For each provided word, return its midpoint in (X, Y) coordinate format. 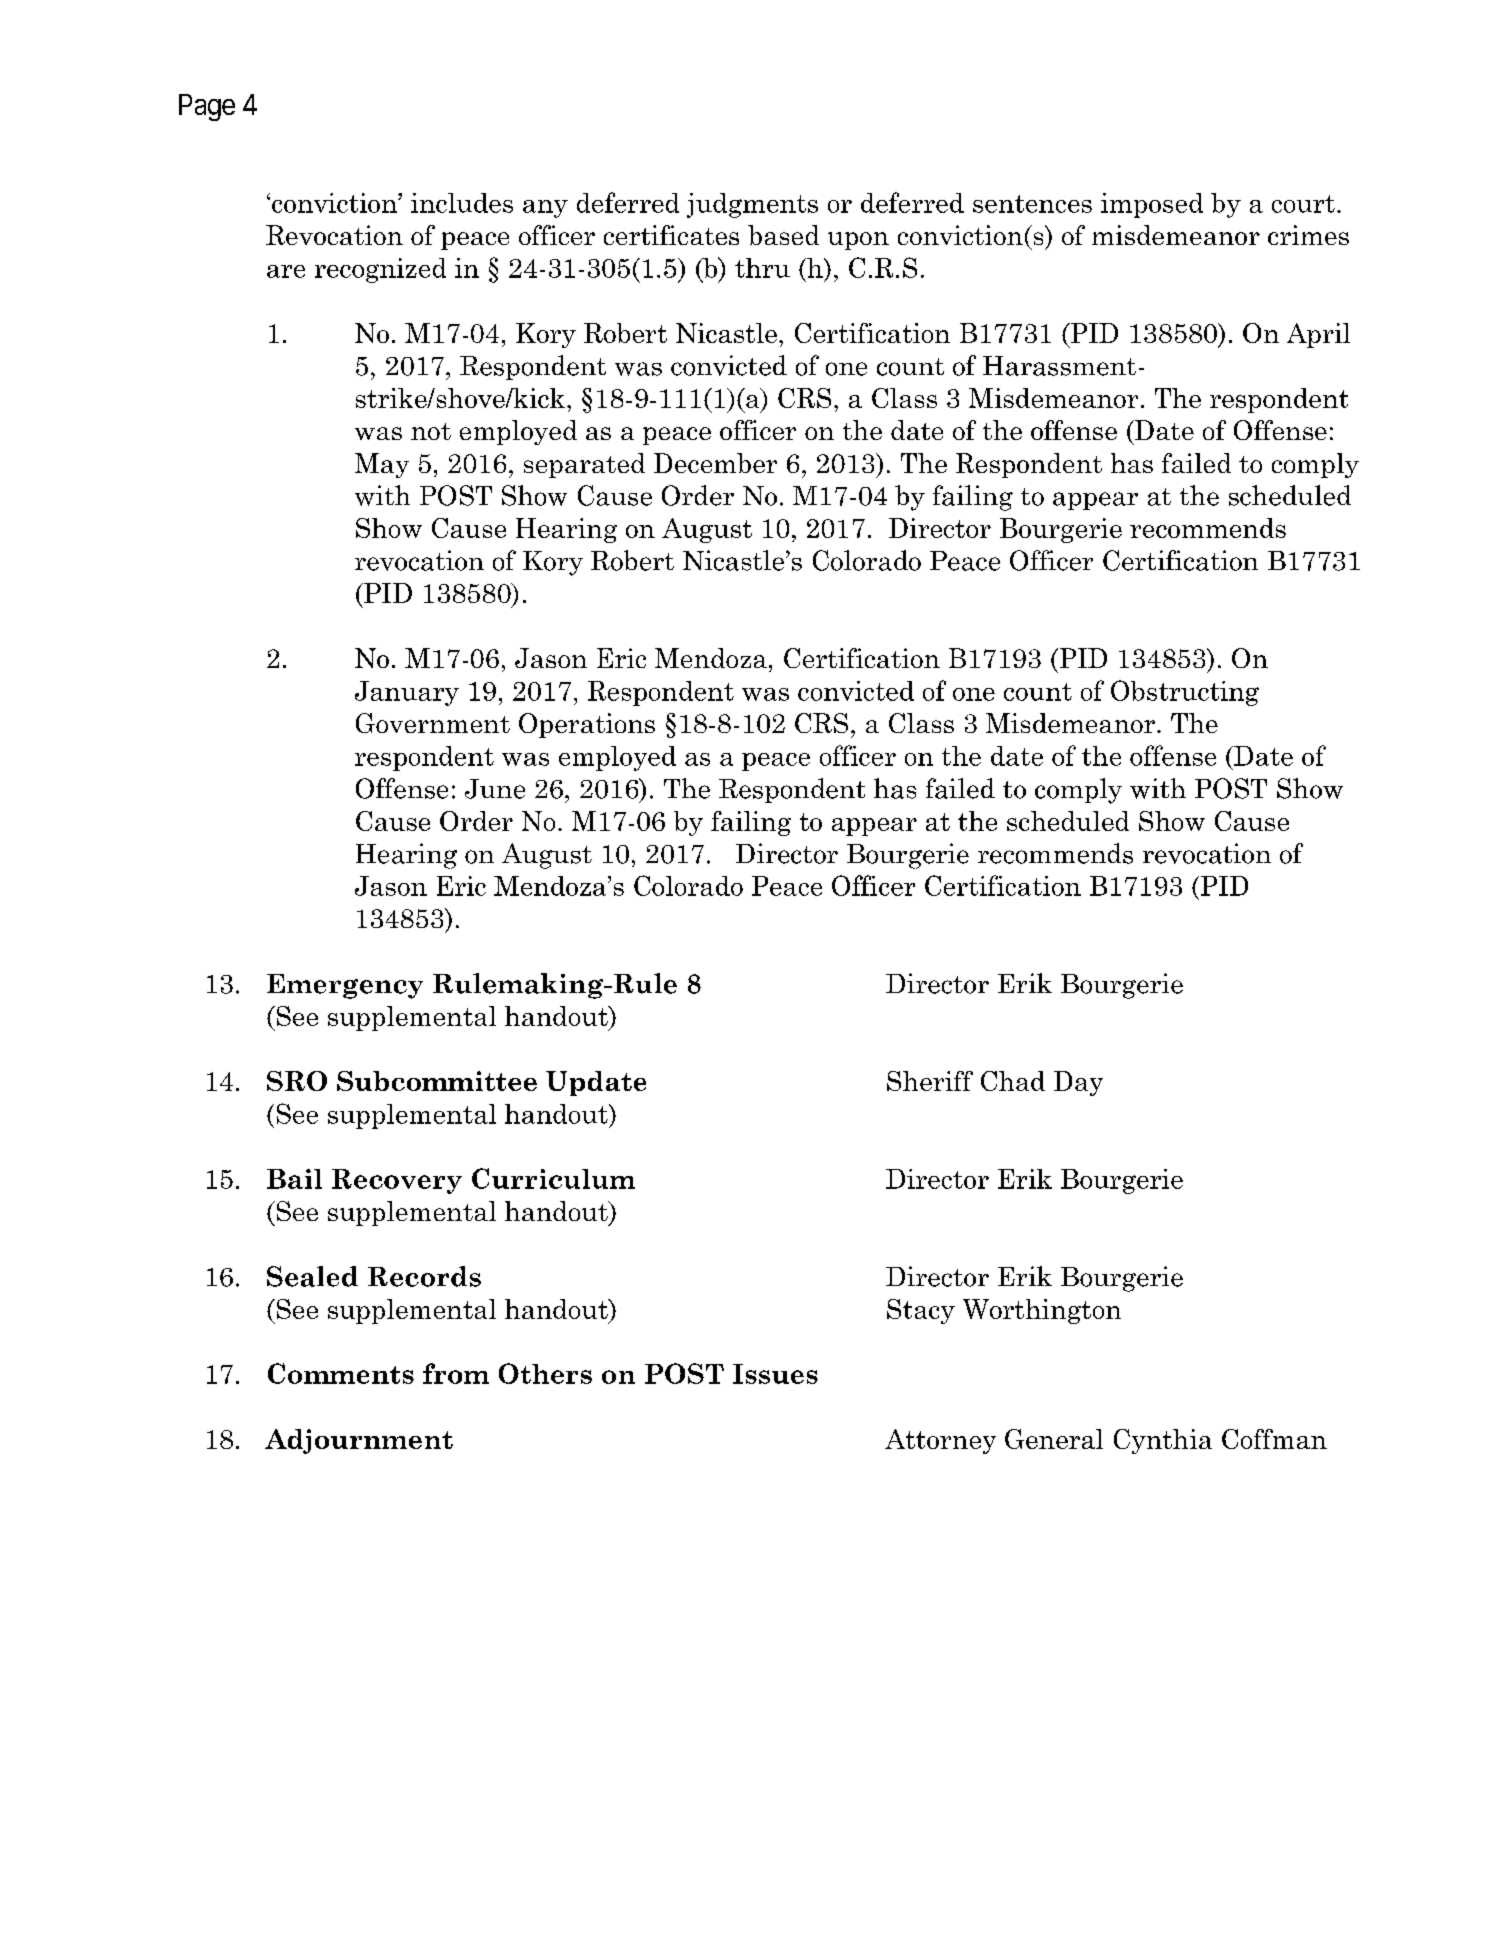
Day (1078, 1083)
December (715, 463)
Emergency (345, 986)
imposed (1152, 205)
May (382, 465)
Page (207, 107)
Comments (341, 1373)
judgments (752, 205)
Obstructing (1185, 693)
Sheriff (930, 1081)
